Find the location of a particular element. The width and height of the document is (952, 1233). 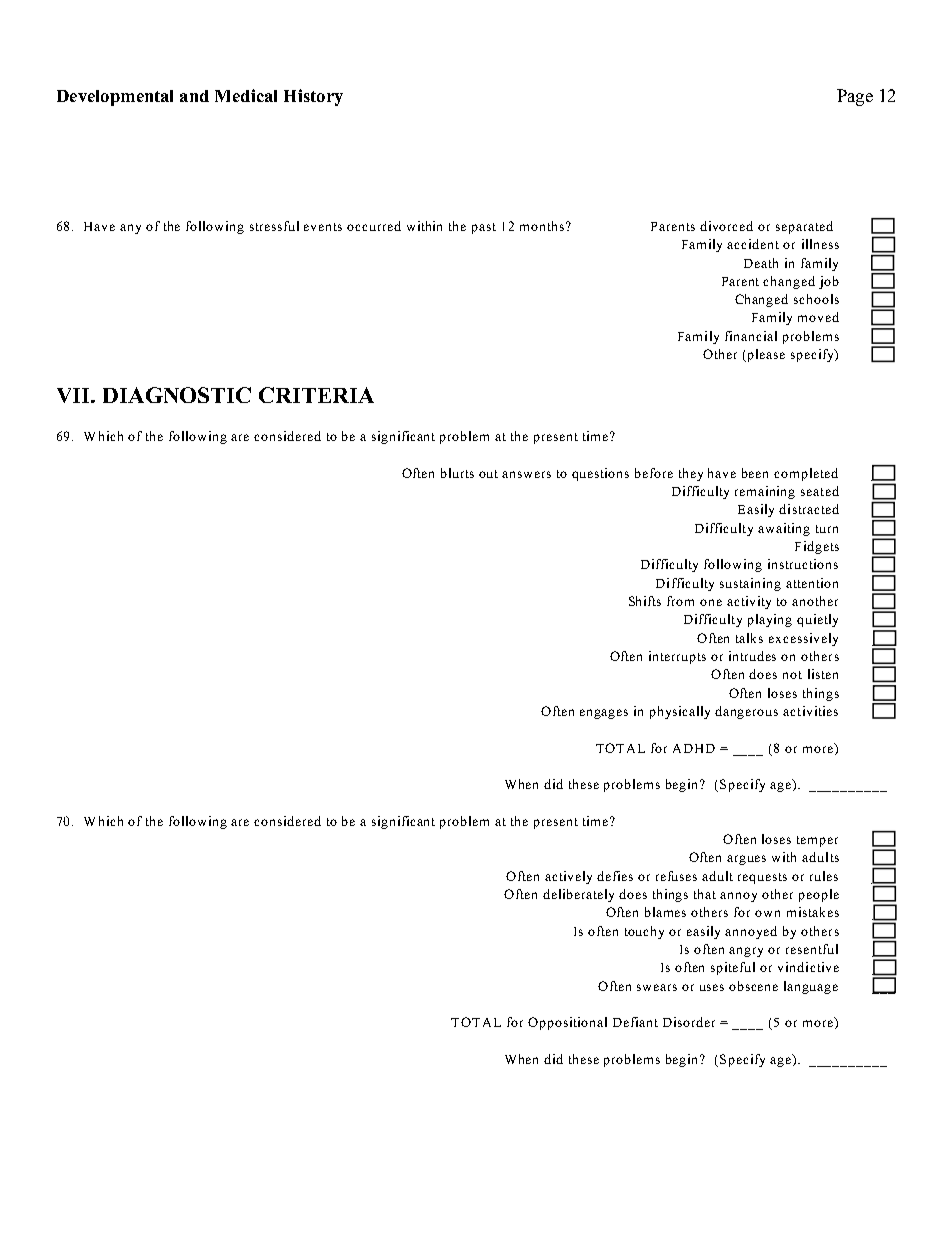

and is located at coordinates (194, 96).
